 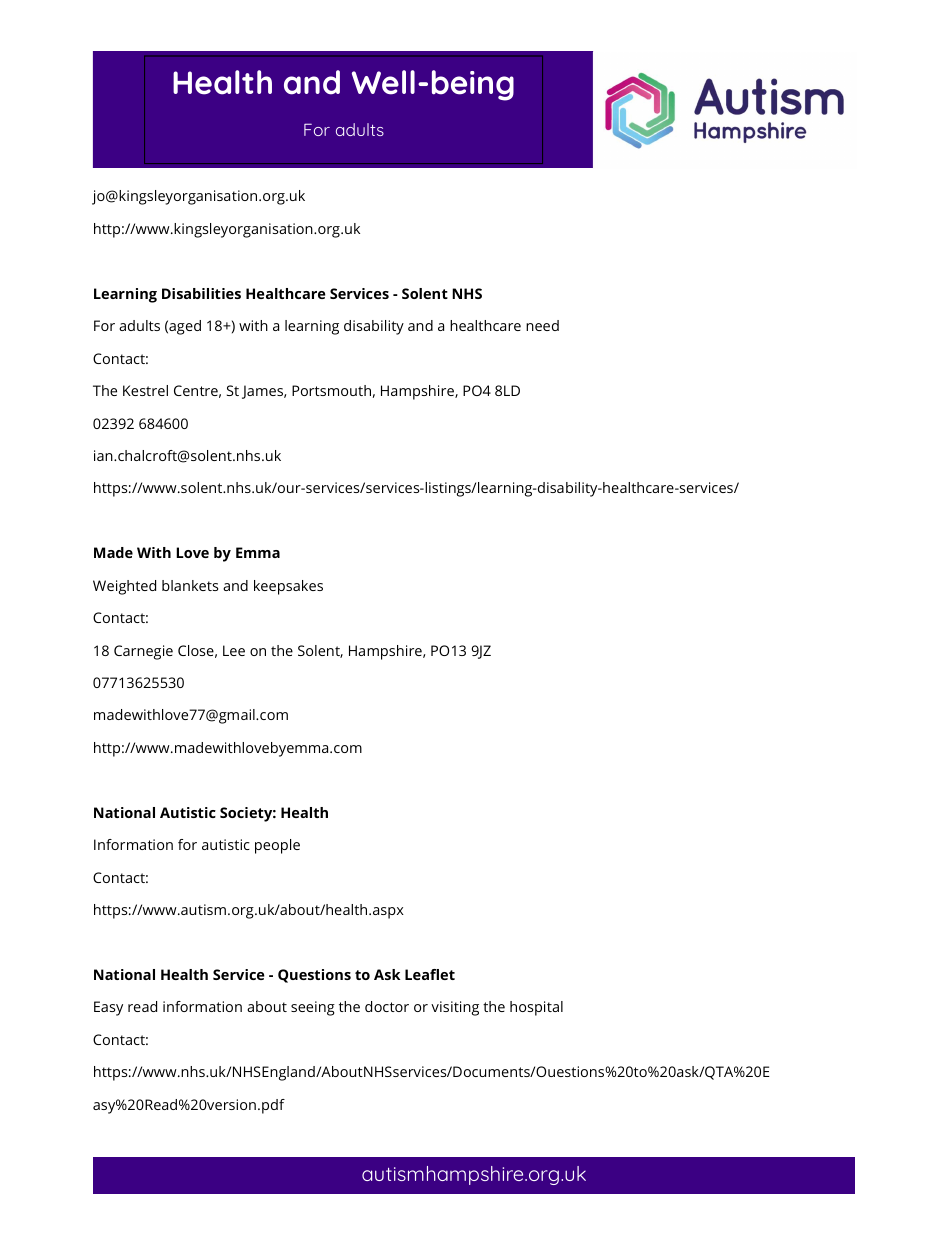 What do you see at coordinates (108, 1008) in the screenshot?
I see `Easy` at bounding box center [108, 1008].
